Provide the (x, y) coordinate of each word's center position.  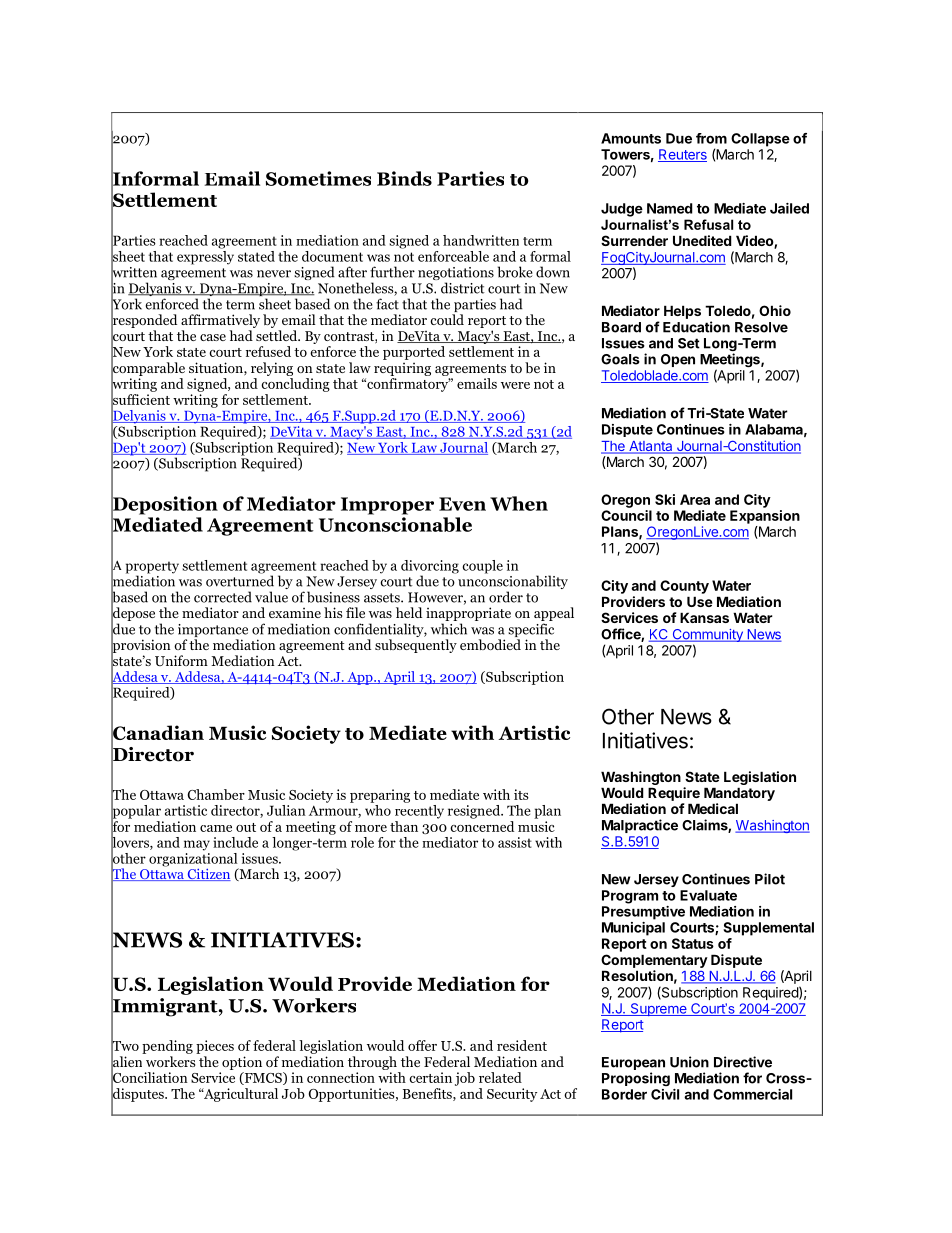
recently (419, 812)
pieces (215, 1047)
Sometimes (318, 178)
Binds (404, 178)
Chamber (216, 794)
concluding (295, 385)
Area (695, 499)
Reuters (682, 155)
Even (462, 504)
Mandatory (739, 794)
